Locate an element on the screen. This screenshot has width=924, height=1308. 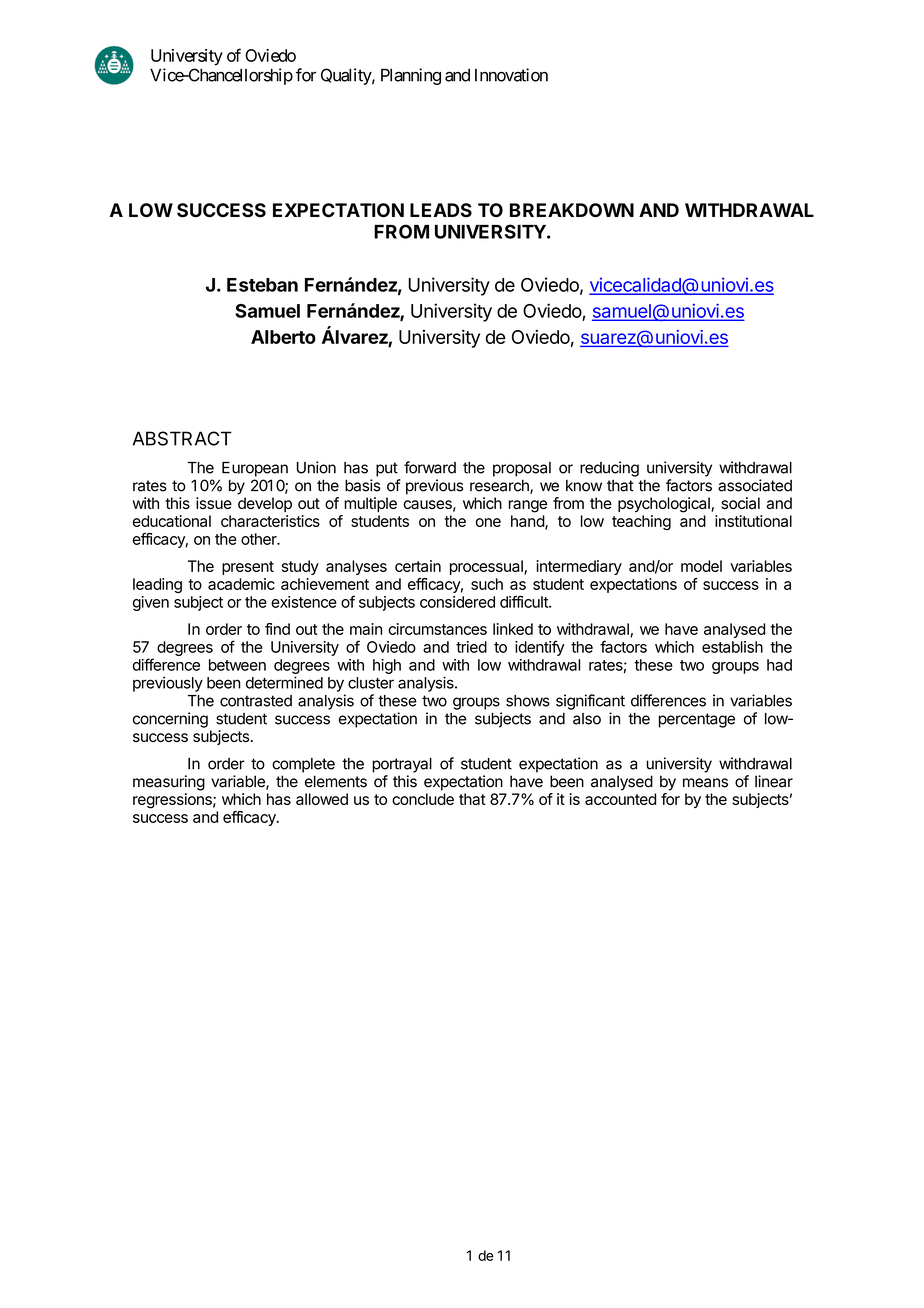
considered is located at coordinates (457, 602).
